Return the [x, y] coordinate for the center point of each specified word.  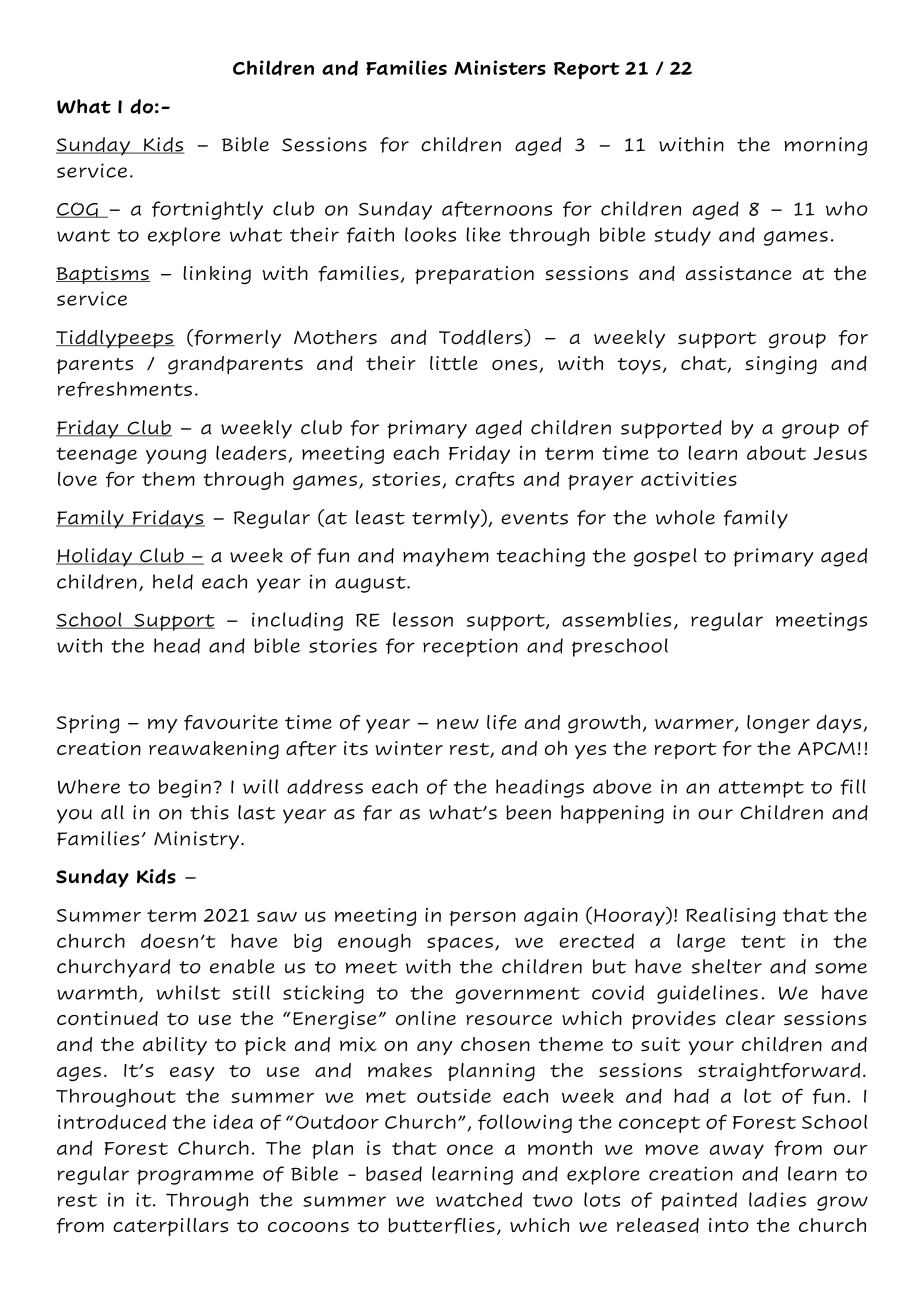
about [776, 453]
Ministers [500, 67]
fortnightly [207, 210]
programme [195, 1177]
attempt [761, 789]
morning [825, 146]
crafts [484, 479]
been [528, 812]
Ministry [196, 840]
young [176, 456]
